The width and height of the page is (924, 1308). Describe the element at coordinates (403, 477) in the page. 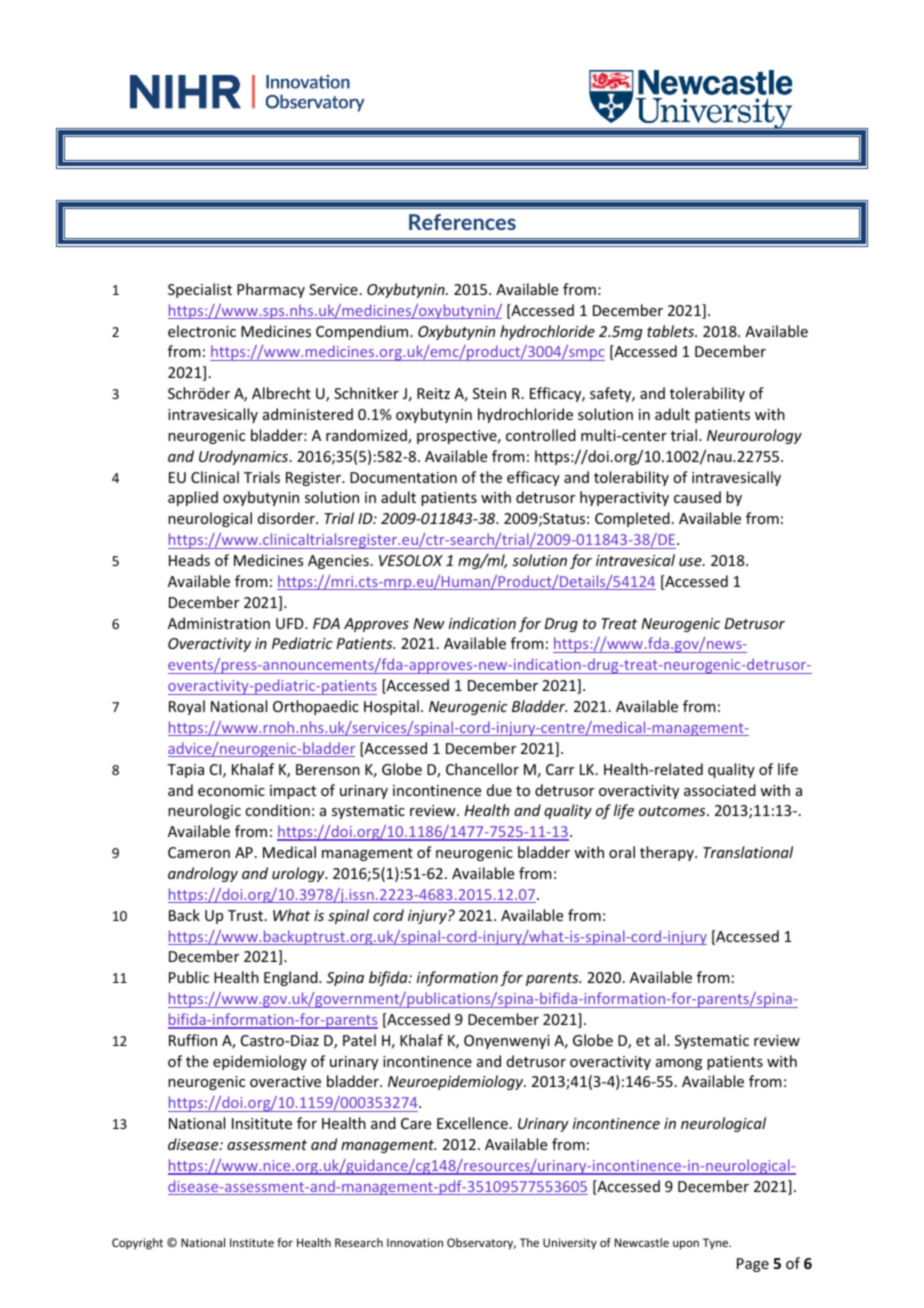

I see `Documentation` at that location.
